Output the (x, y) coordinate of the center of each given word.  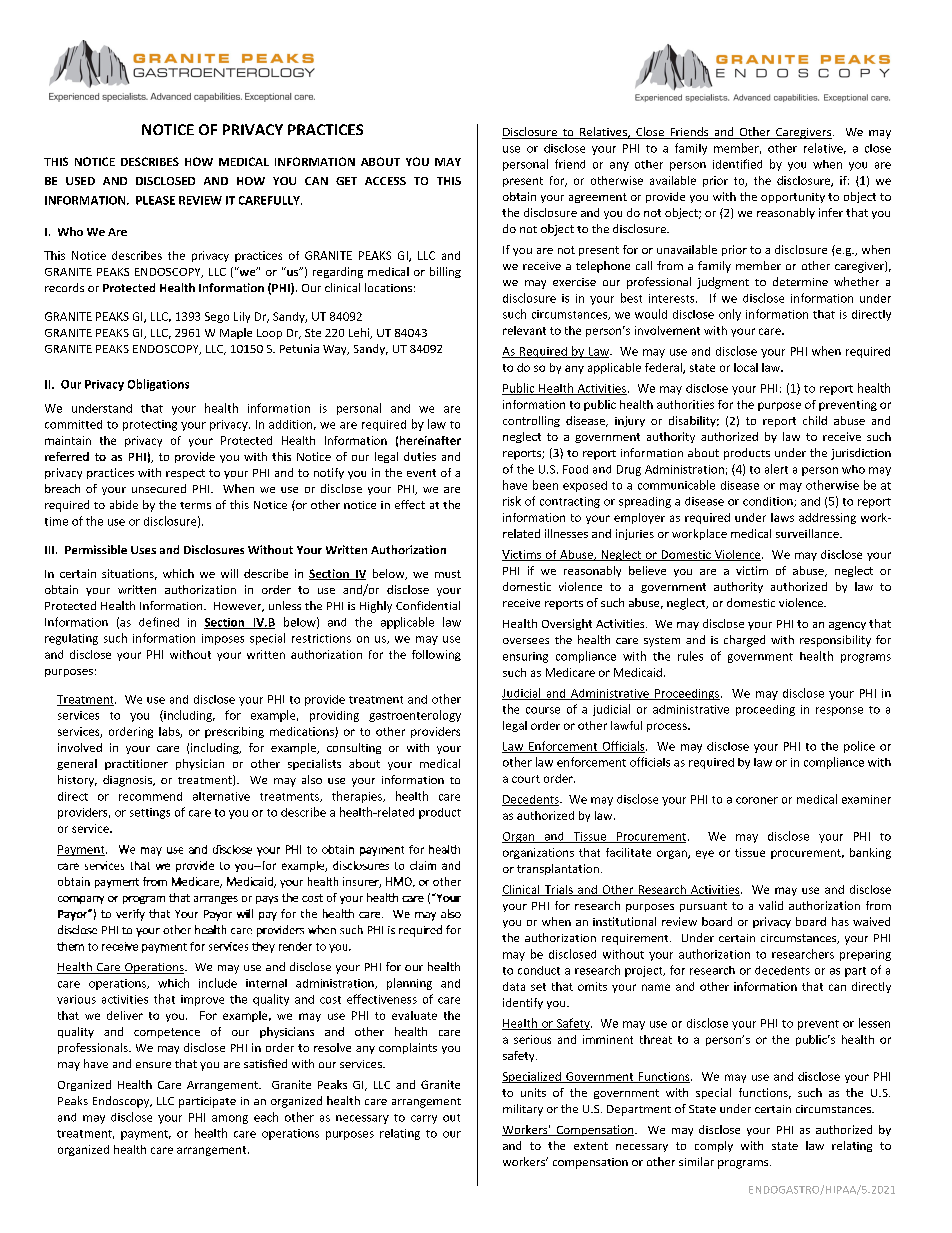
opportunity (793, 198)
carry (424, 1119)
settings (150, 813)
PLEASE (155, 200)
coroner (757, 800)
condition (769, 502)
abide (124, 504)
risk (512, 501)
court (526, 779)
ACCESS (385, 181)
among (230, 1119)
